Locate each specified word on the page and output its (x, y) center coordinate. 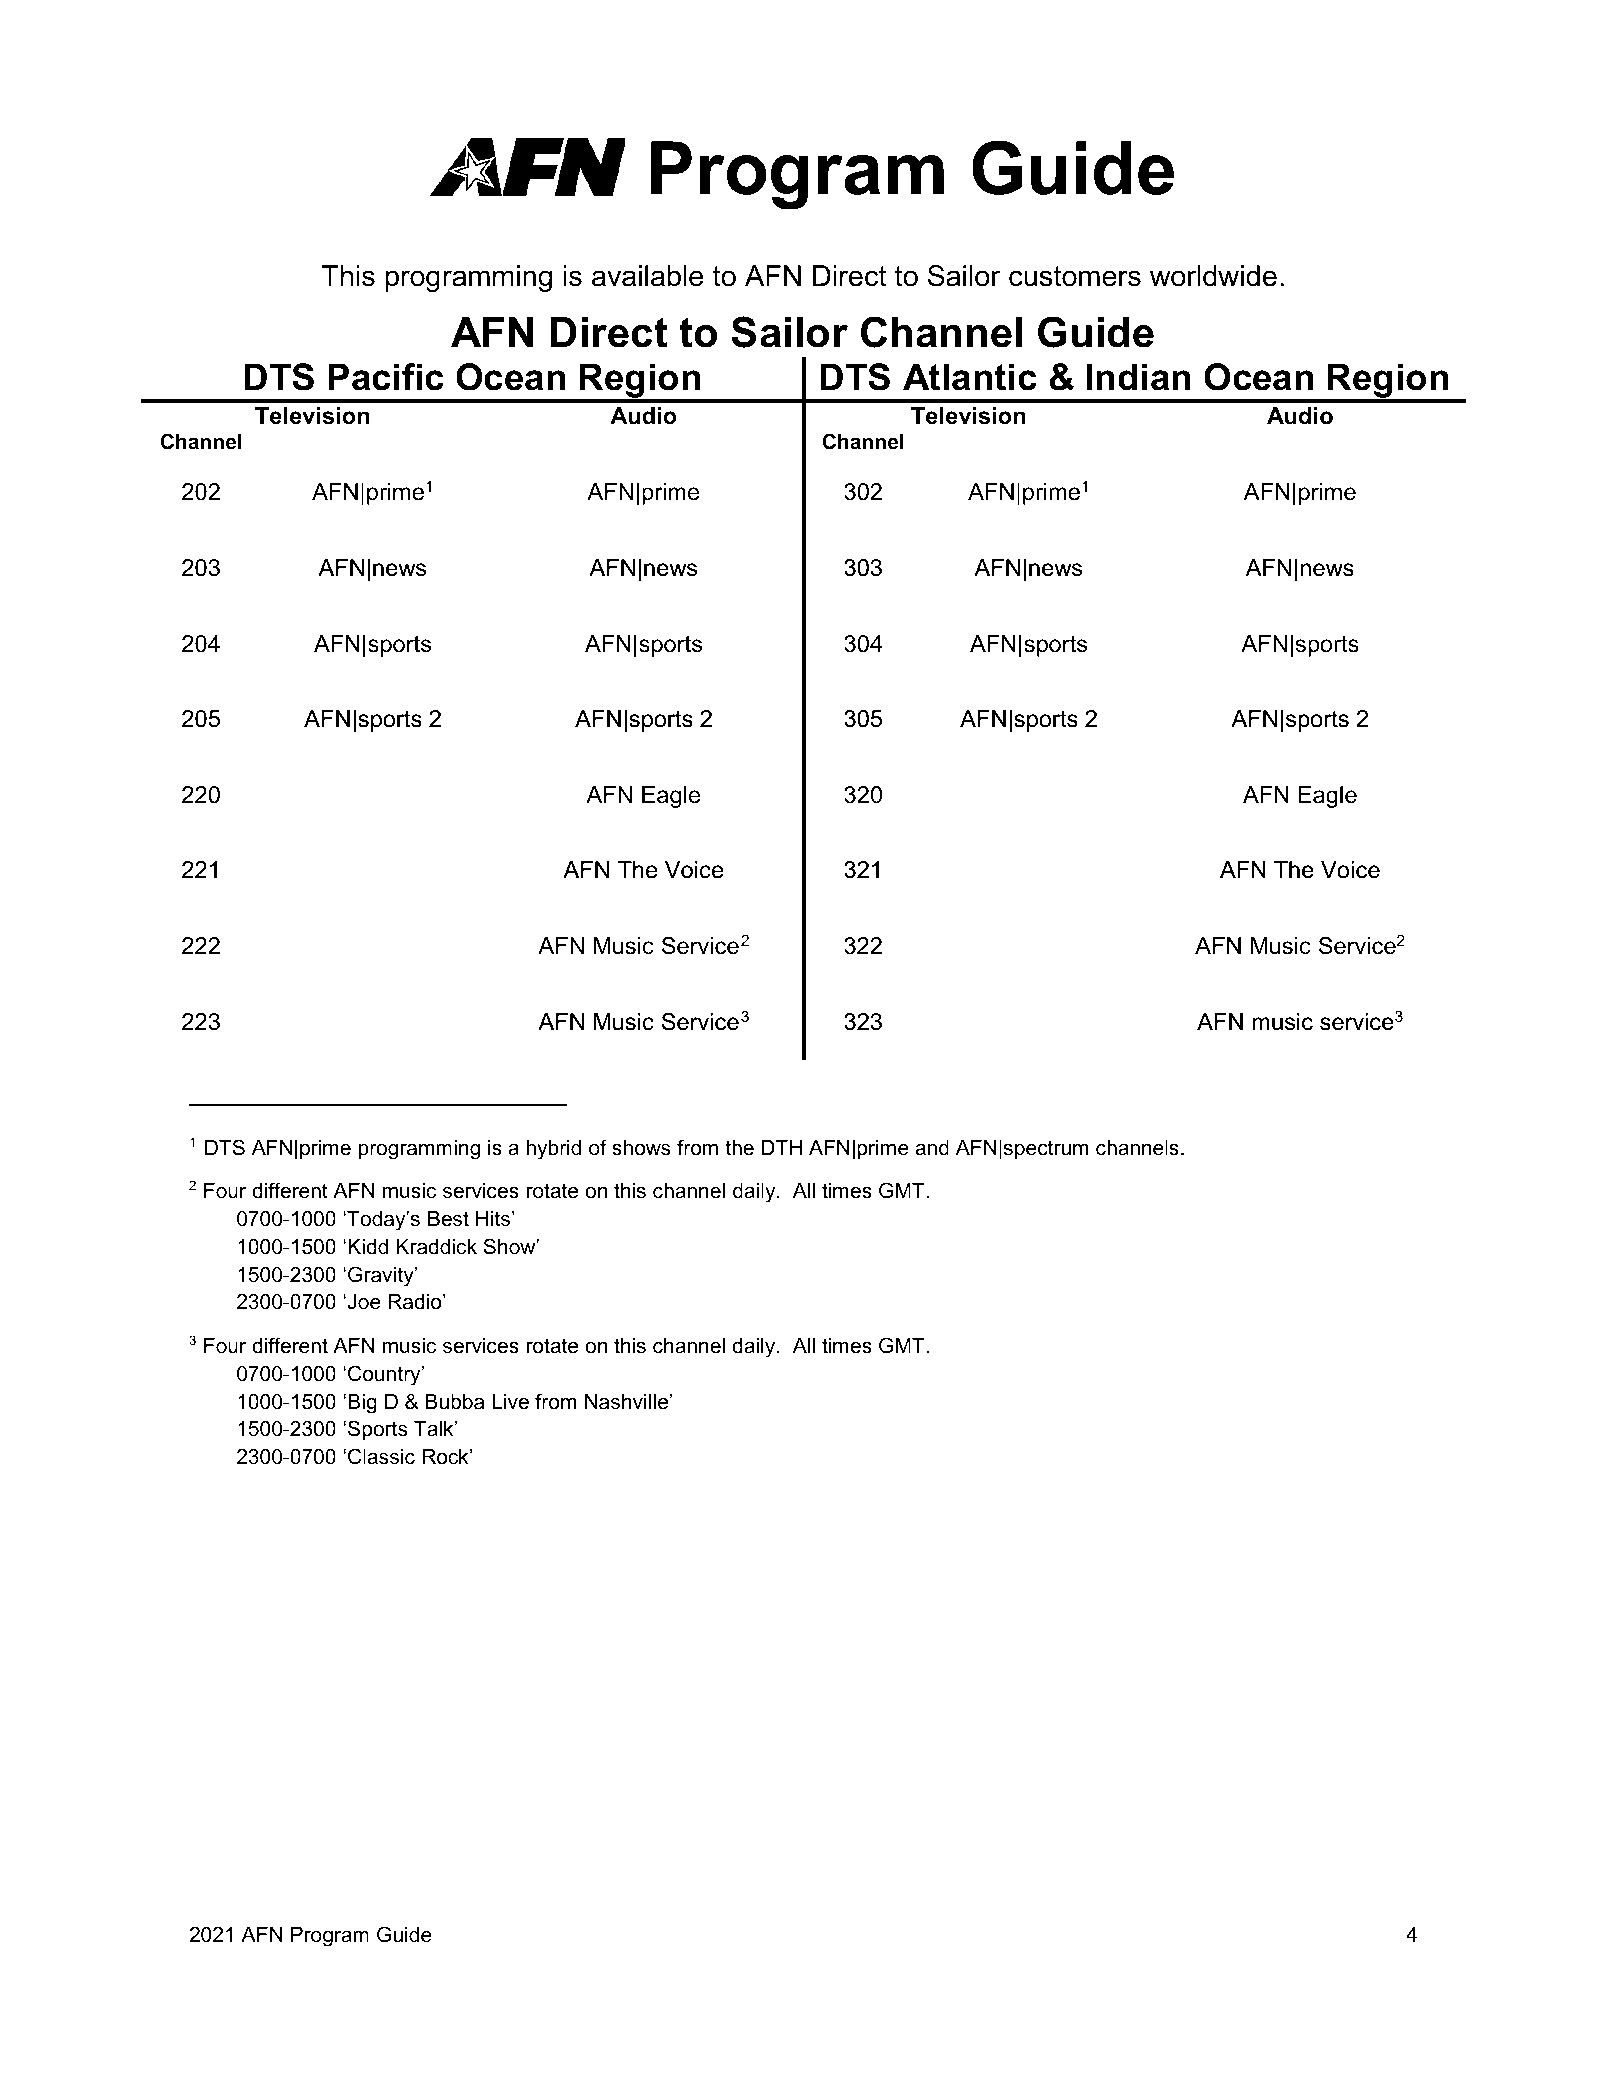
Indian (1138, 377)
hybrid (554, 1150)
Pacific (386, 377)
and (932, 1148)
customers (1075, 276)
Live (510, 1402)
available (647, 276)
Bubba (454, 1402)
